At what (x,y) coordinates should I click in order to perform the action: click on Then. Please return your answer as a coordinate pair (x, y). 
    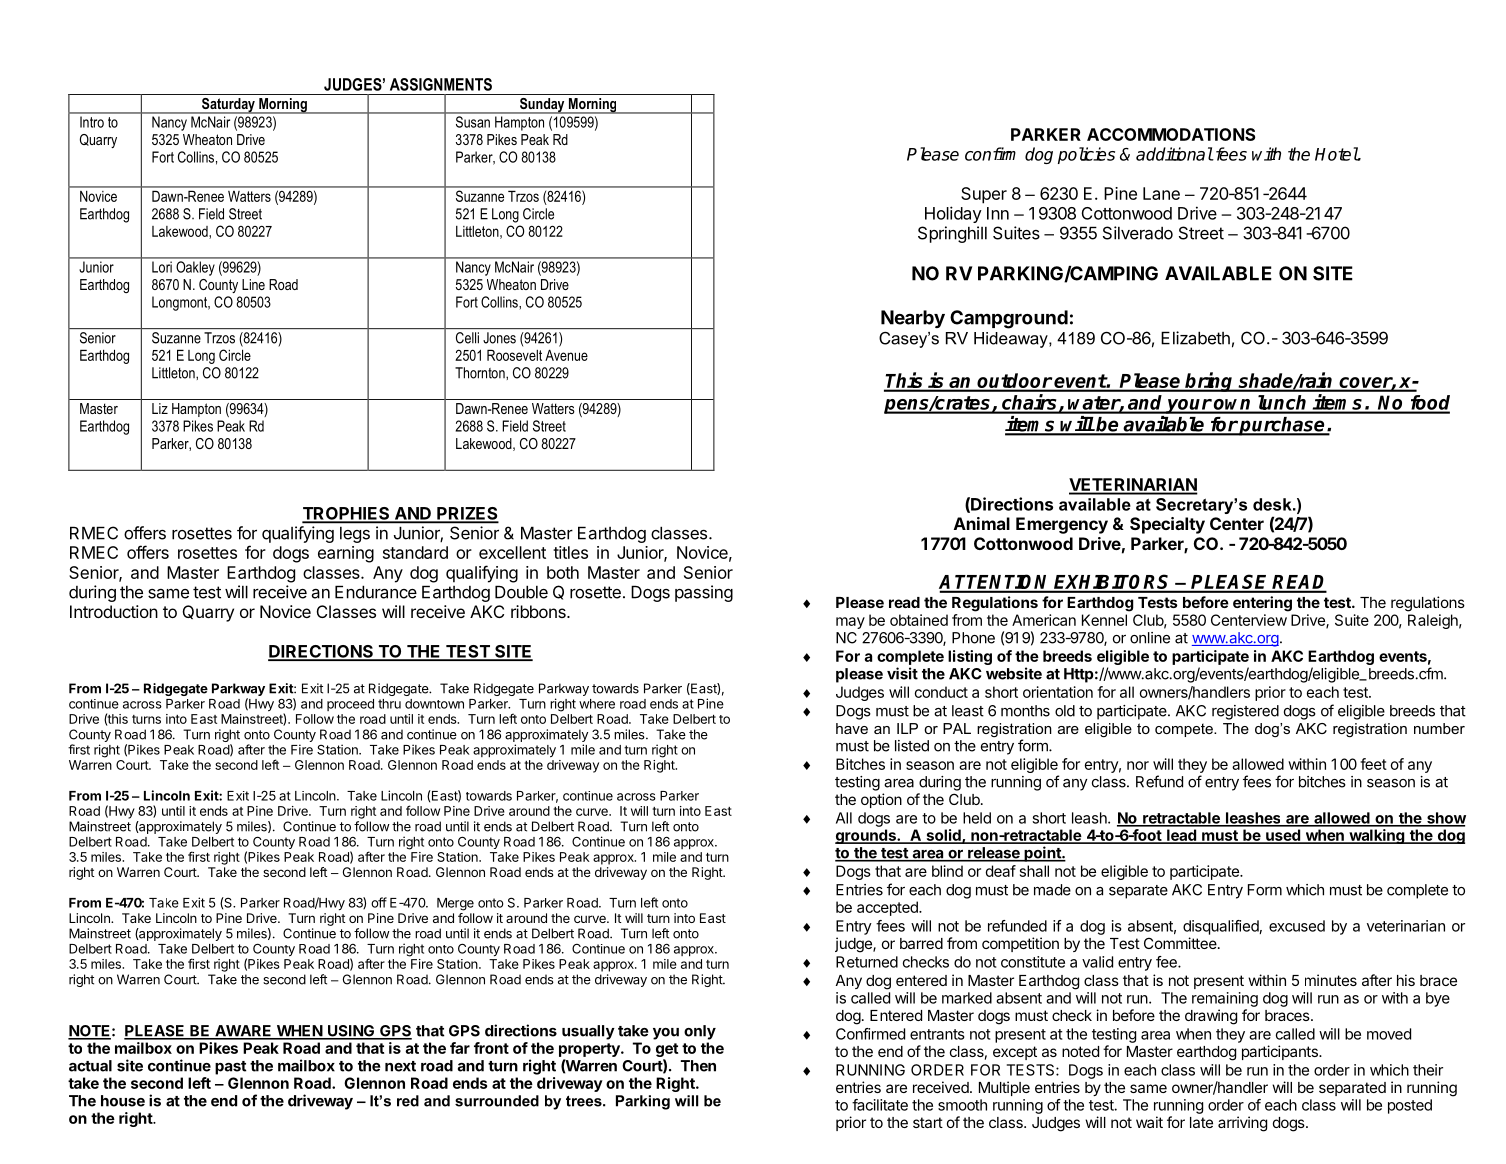
    Looking at the image, I should click on (698, 1066).
